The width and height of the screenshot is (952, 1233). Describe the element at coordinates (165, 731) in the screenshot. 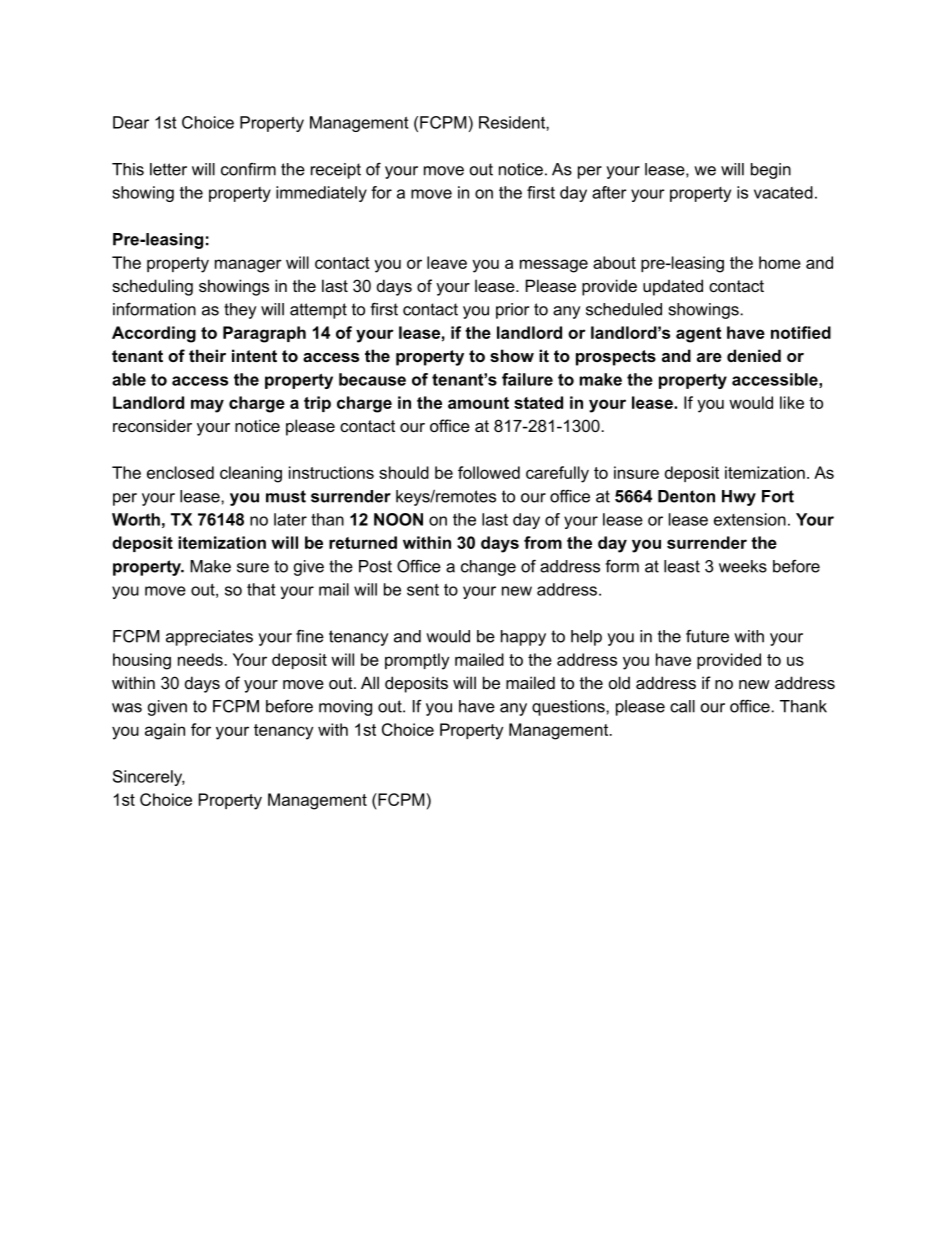

I see `again` at that location.
